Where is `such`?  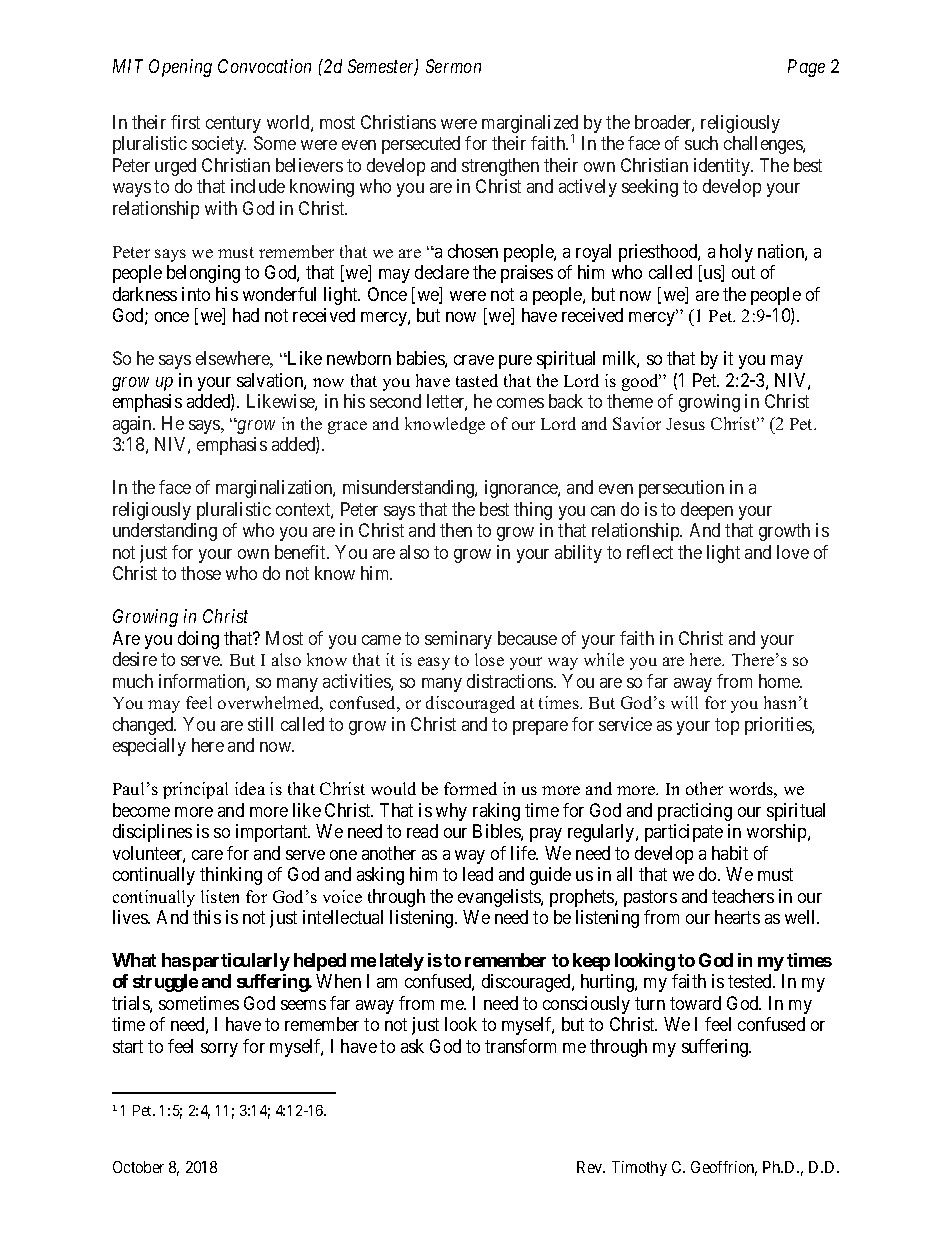
such is located at coordinates (701, 143).
